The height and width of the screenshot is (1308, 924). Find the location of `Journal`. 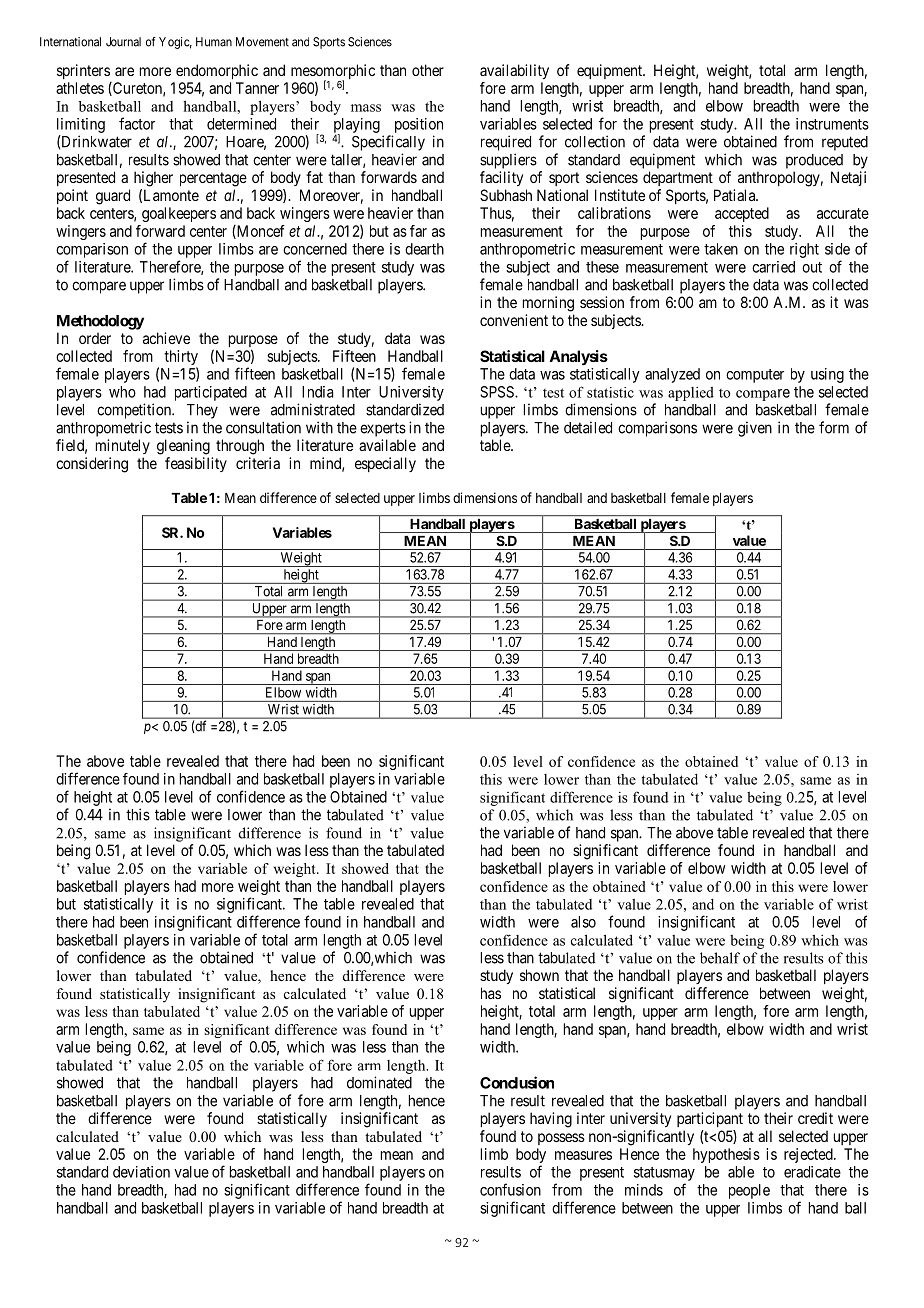

Journal is located at coordinates (123, 42).
